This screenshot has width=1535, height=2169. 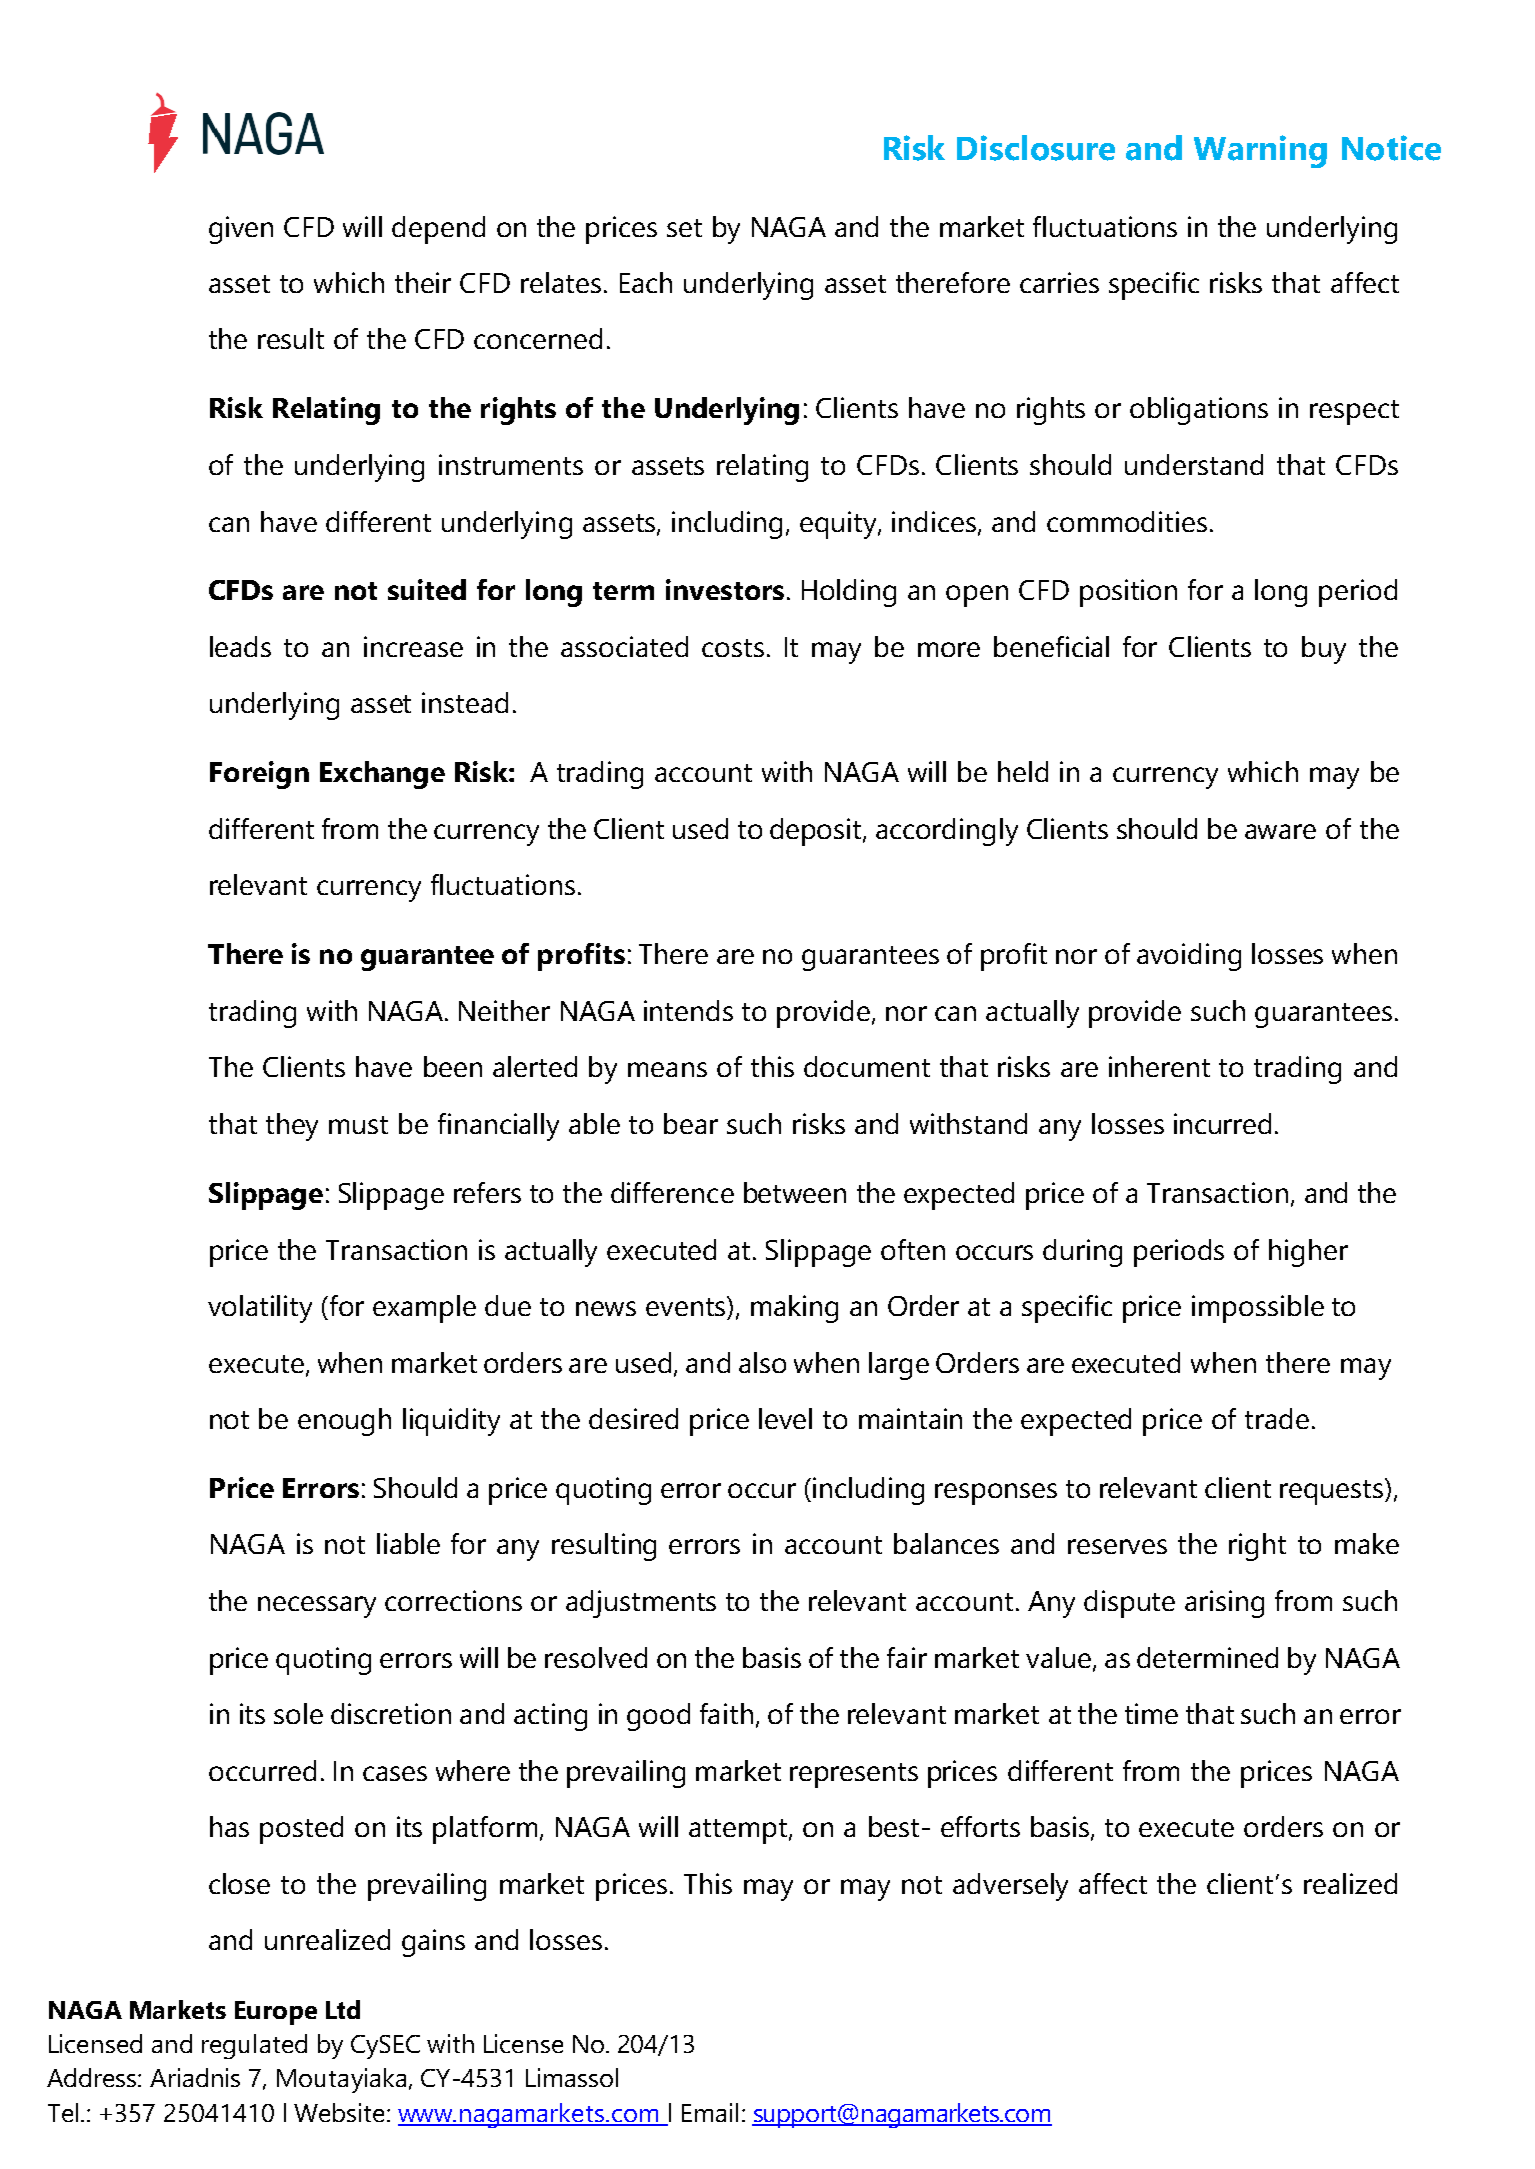 I want to click on given, so click(x=241, y=230).
